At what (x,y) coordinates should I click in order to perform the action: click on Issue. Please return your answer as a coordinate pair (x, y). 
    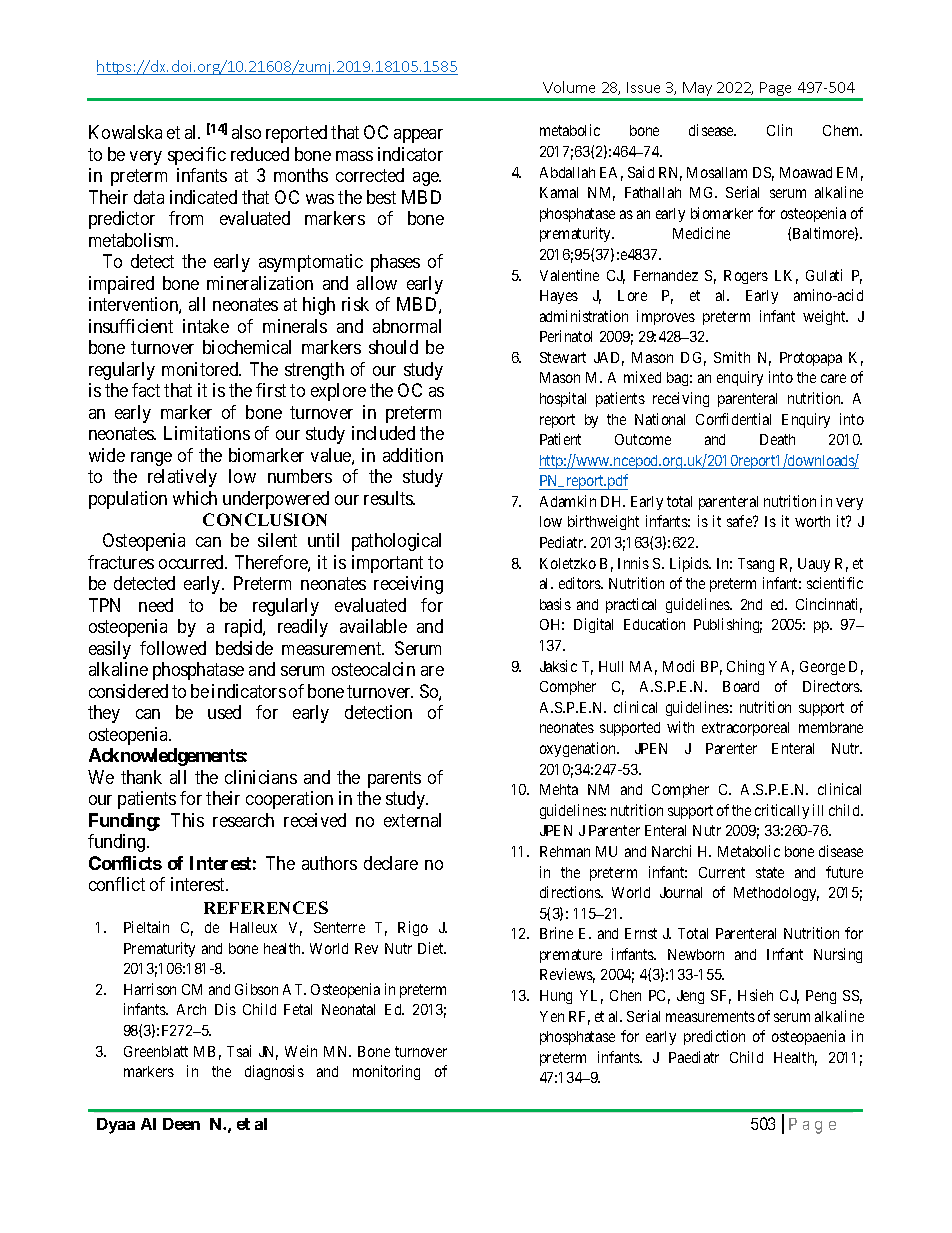
    Looking at the image, I should click on (643, 87).
